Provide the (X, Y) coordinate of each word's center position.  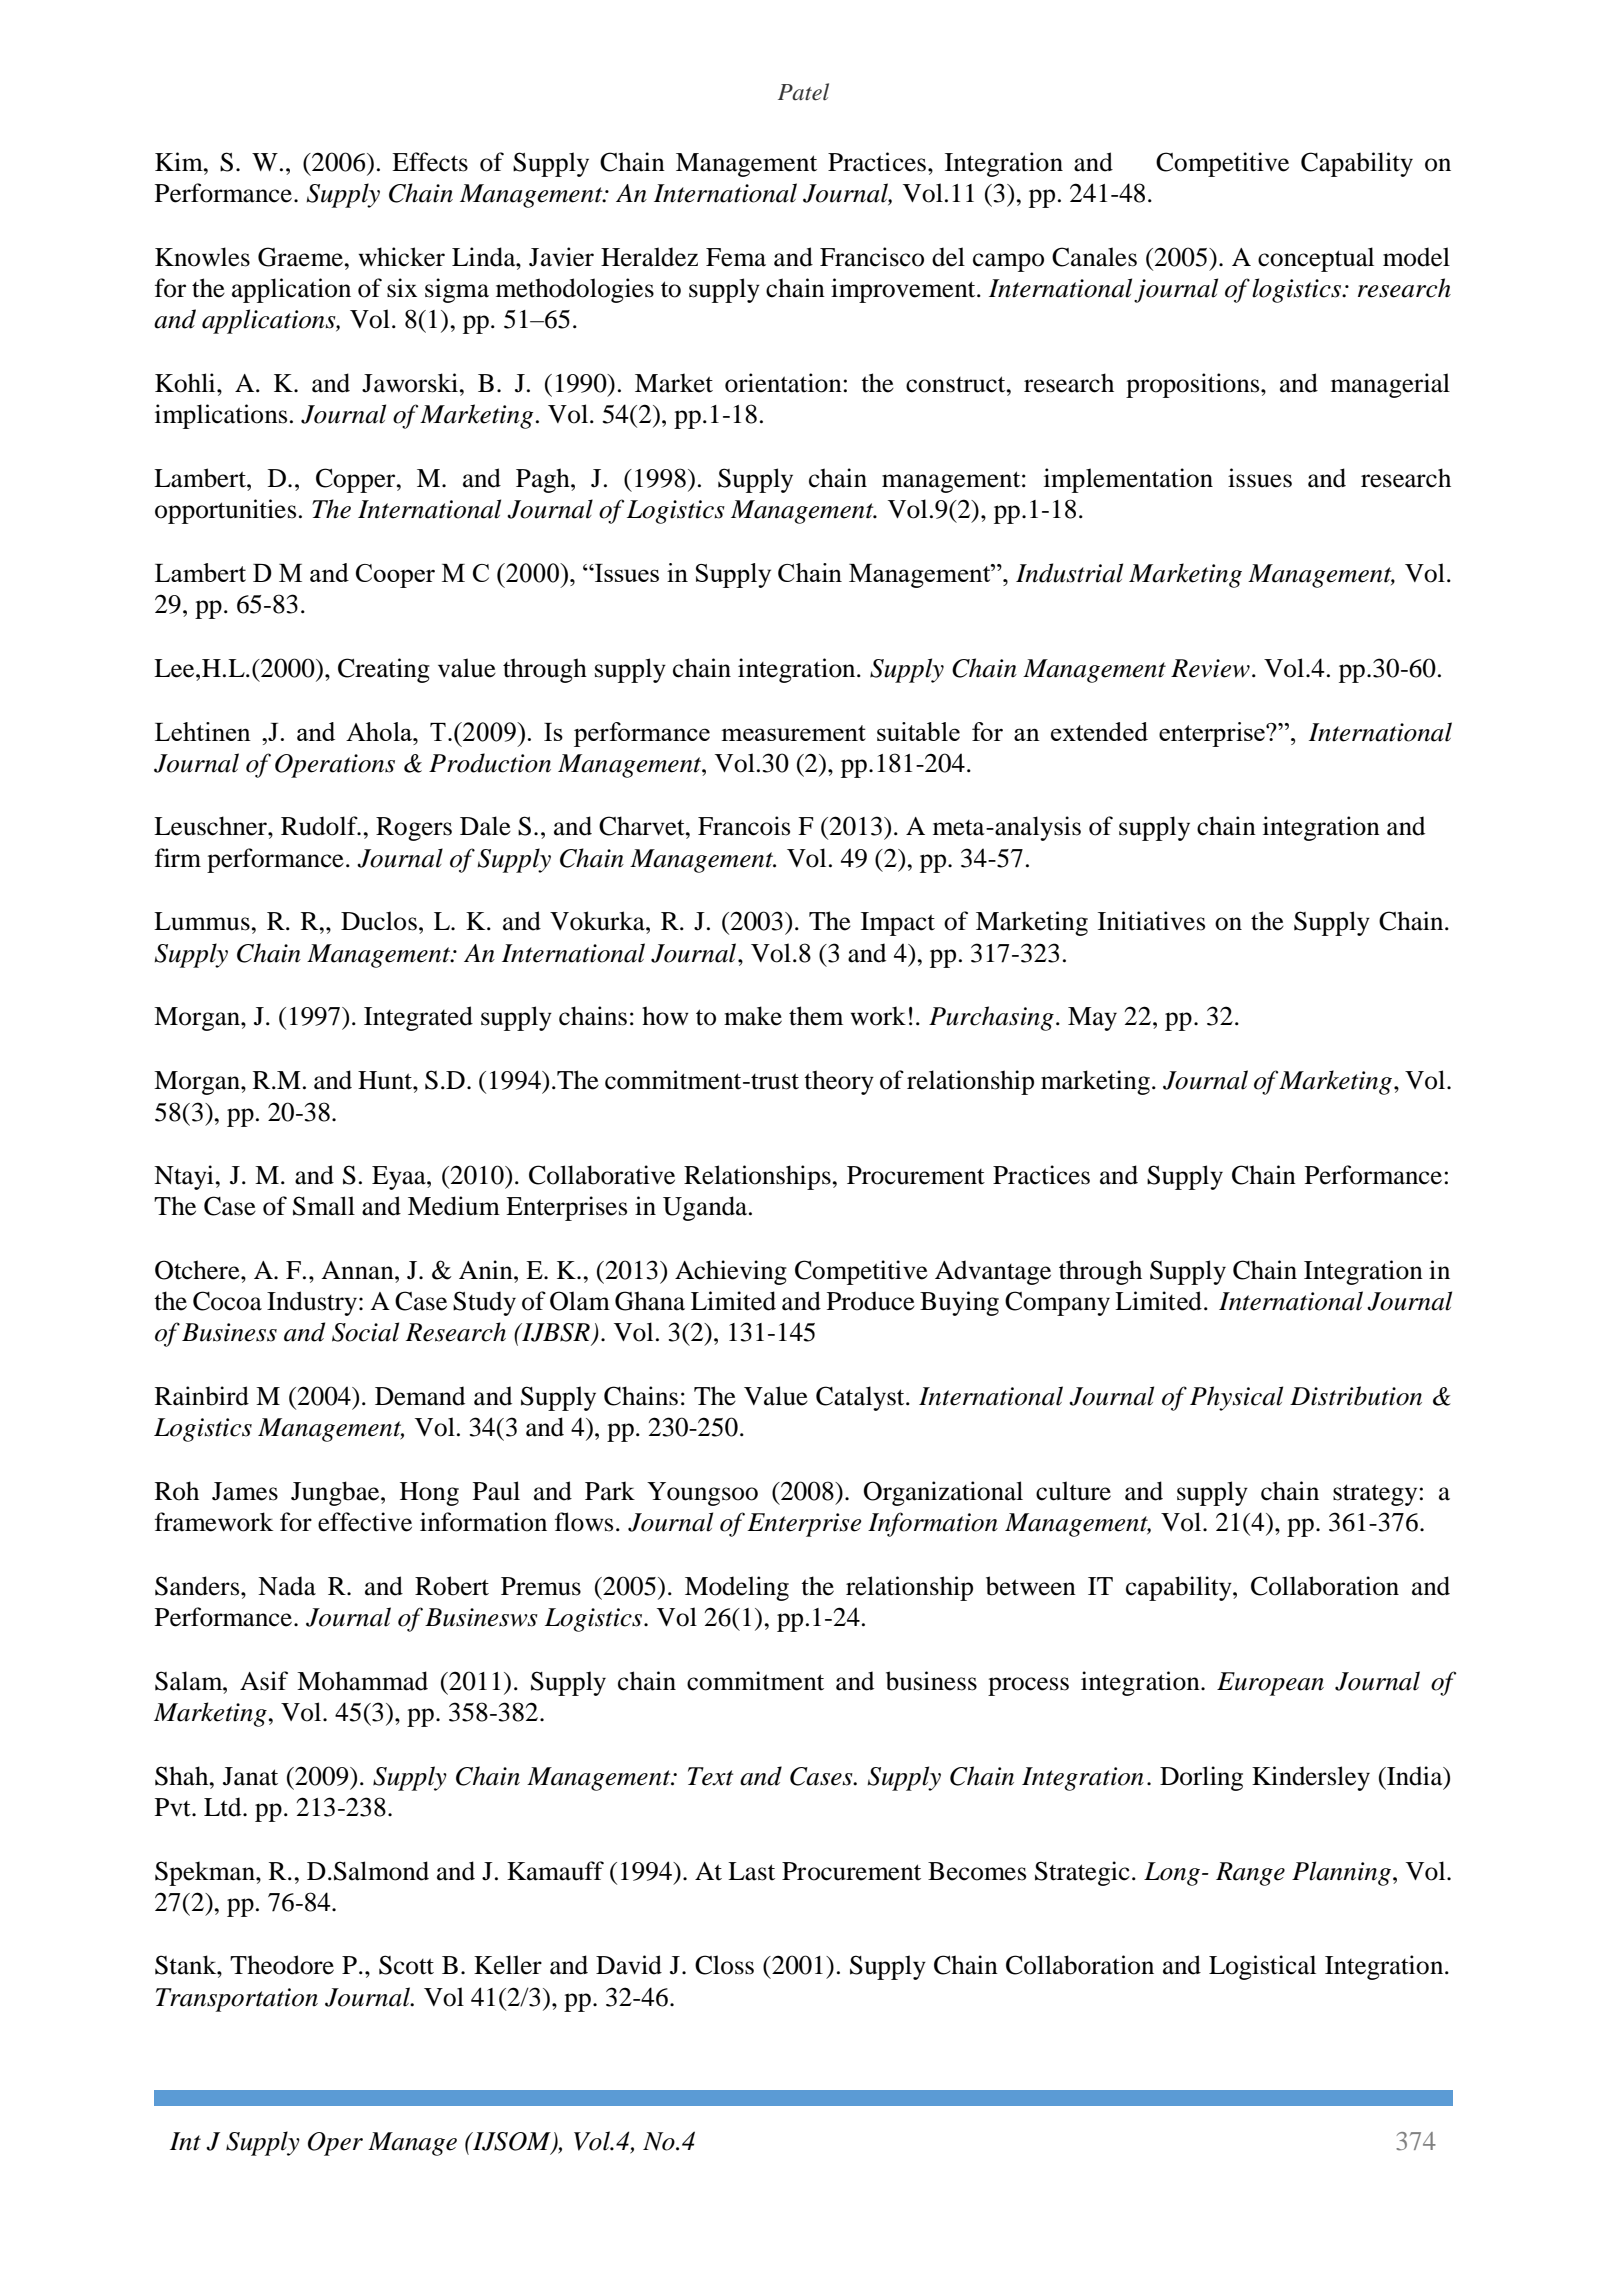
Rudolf (320, 826)
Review (1210, 668)
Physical (1236, 1398)
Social (365, 1332)
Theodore (282, 1965)
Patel (803, 92)
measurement (793, 733)
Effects (430, 162)
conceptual (1316, 259)
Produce (871, 1301)
